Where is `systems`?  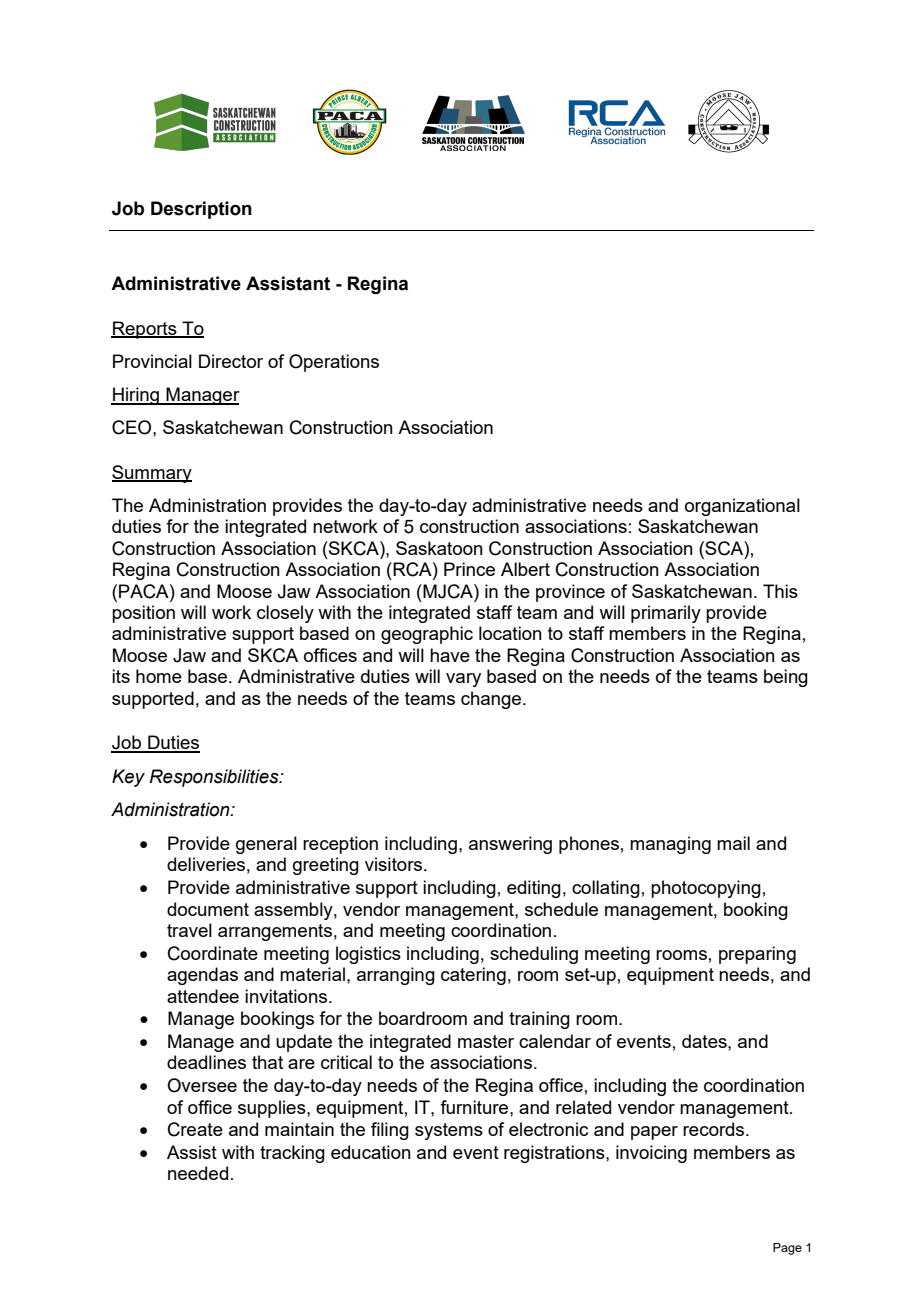 systems is located at coordinates (449, 1131).
